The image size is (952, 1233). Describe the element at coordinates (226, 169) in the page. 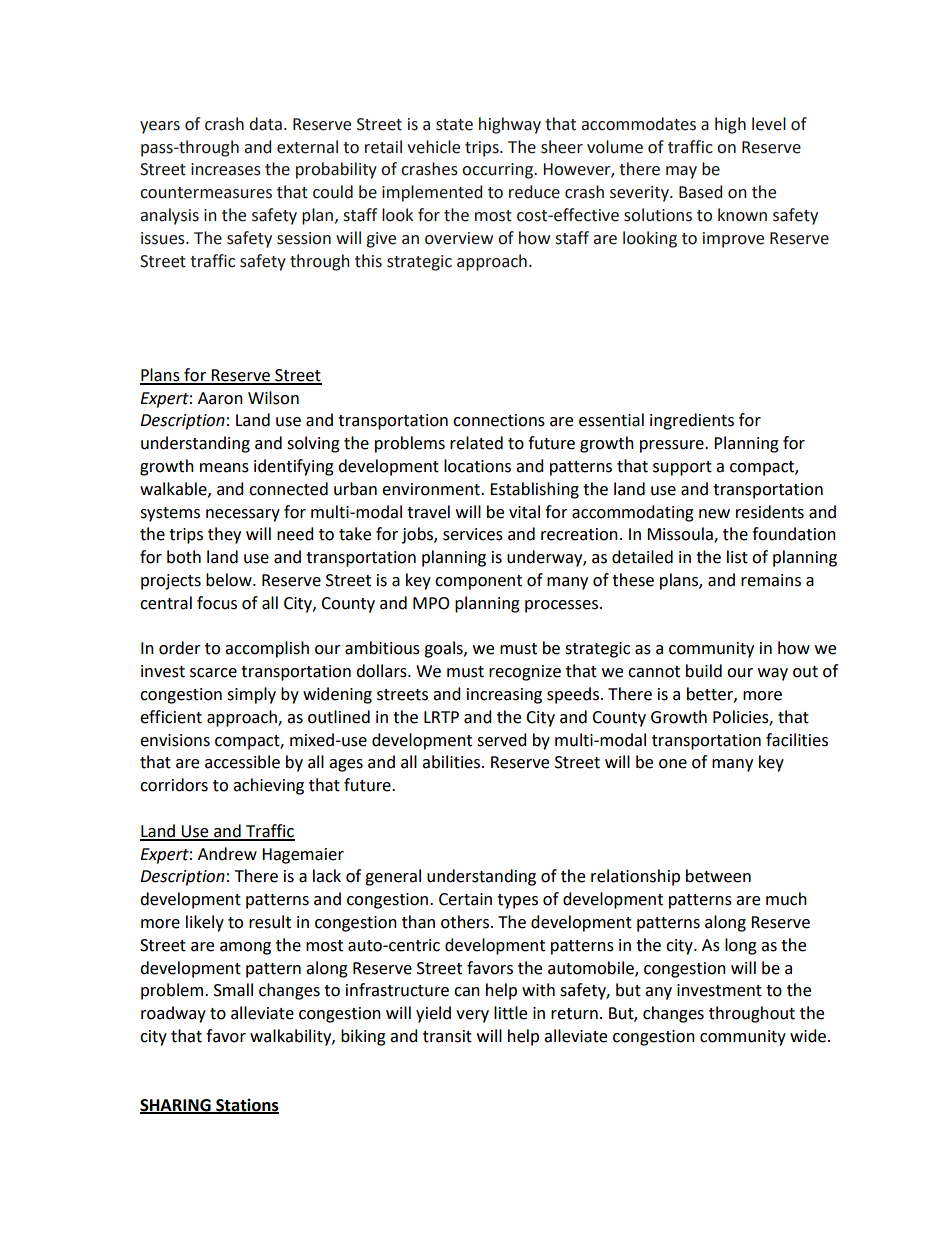

I see `increases` at that location.
